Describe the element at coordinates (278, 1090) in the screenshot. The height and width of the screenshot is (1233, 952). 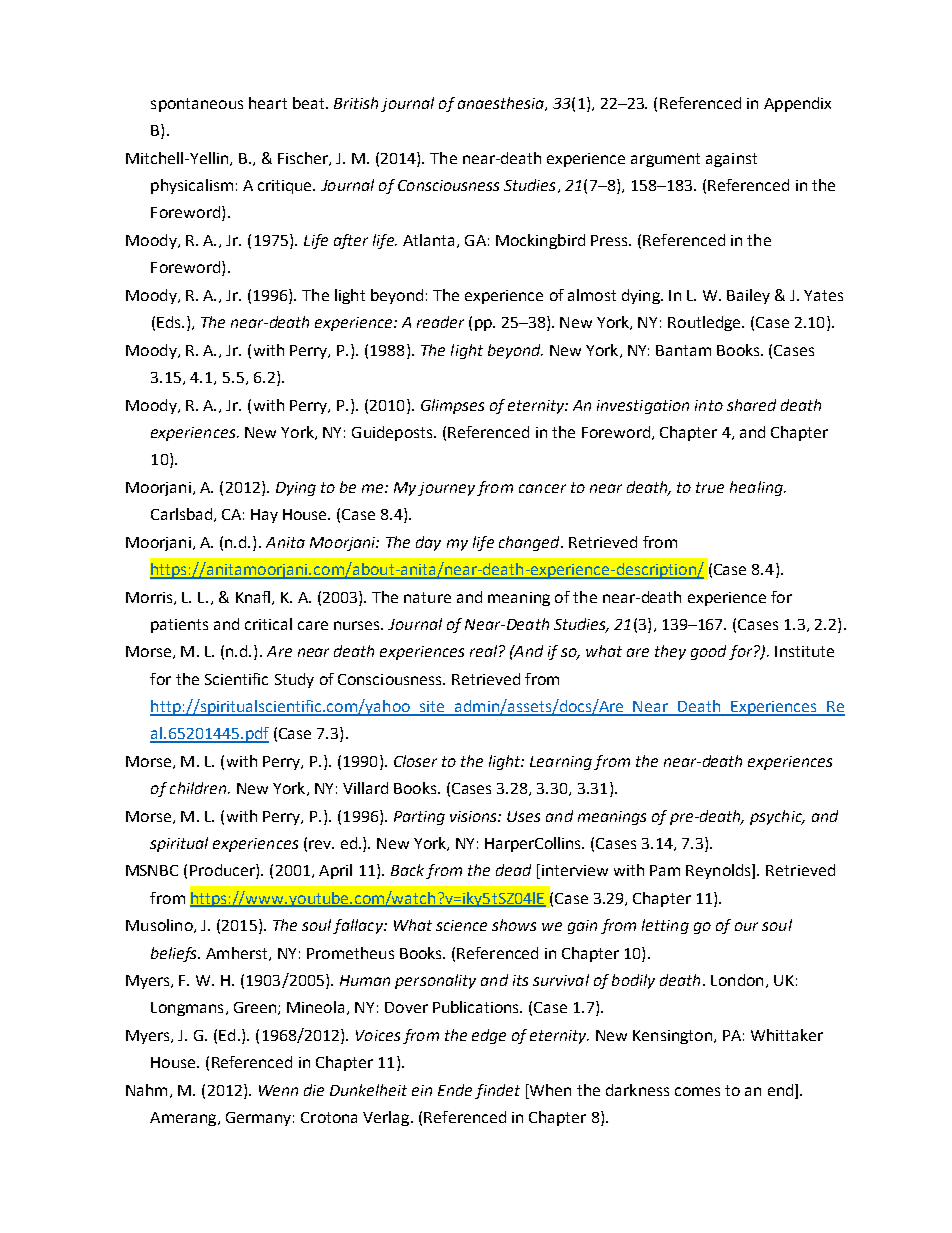
I see `Wenn` at that location.
